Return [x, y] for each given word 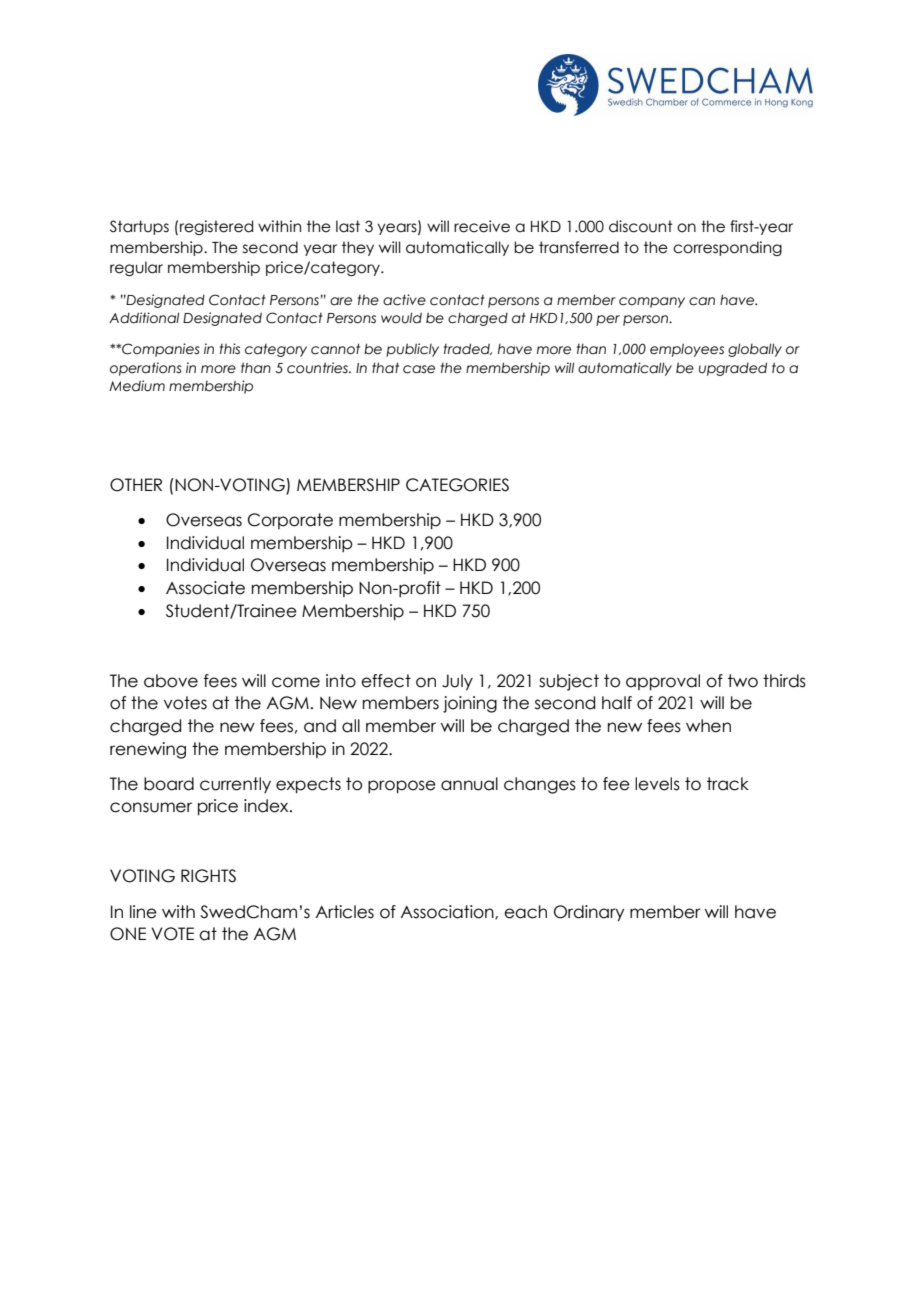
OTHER [136, 485]
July [457, 682]
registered [216, 227]
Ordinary [589, 913]
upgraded [733, 369]
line [143, 912]
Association [448, 912]
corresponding [727, 248]
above [171, 681]
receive [482, 226]
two [743, 681]
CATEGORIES [457, 485]
